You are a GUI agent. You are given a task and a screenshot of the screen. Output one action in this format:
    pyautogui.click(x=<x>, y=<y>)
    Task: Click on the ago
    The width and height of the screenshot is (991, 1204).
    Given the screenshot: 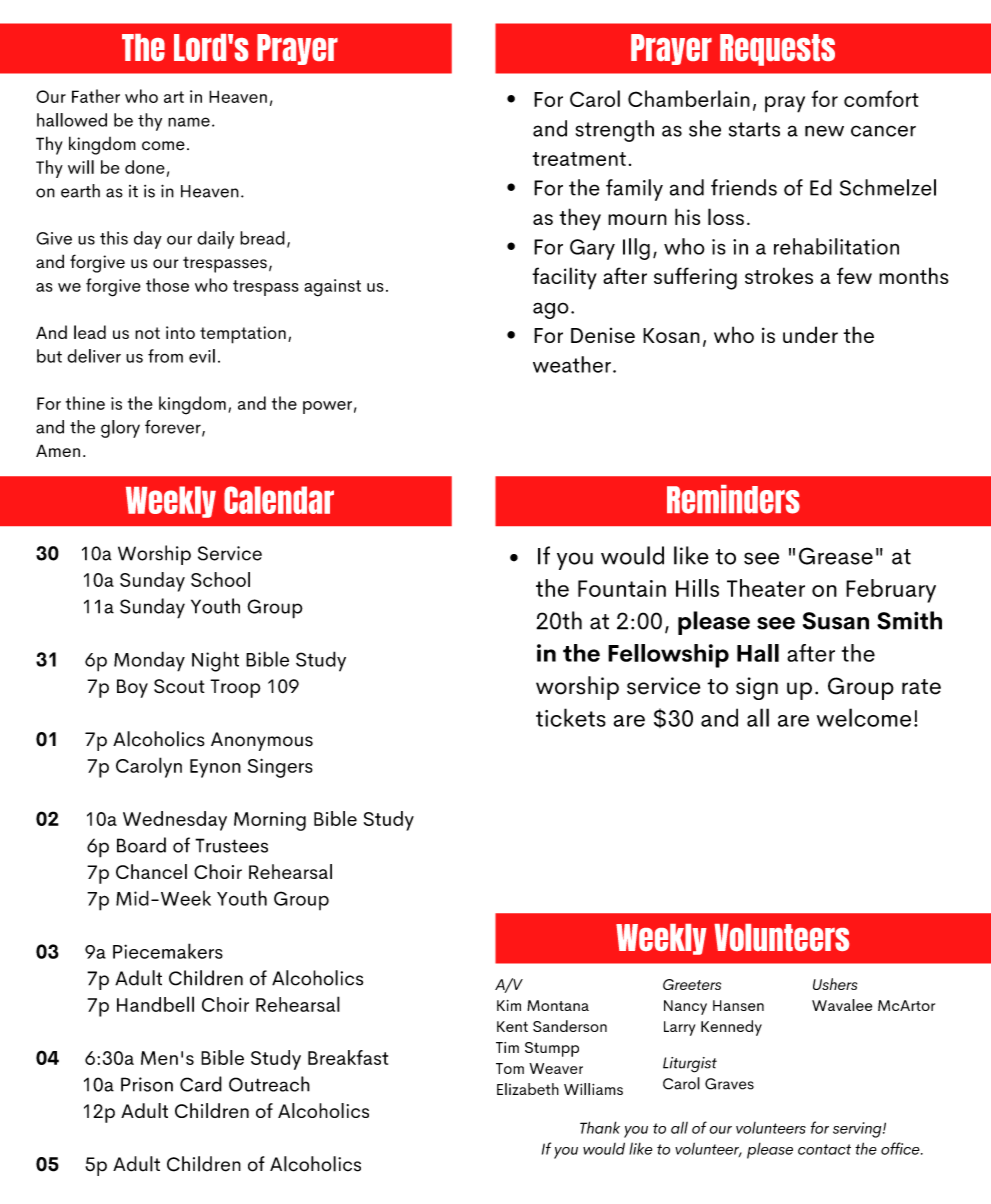 What is the action you would take?
    pyautogui.click(x=551, y=310)
